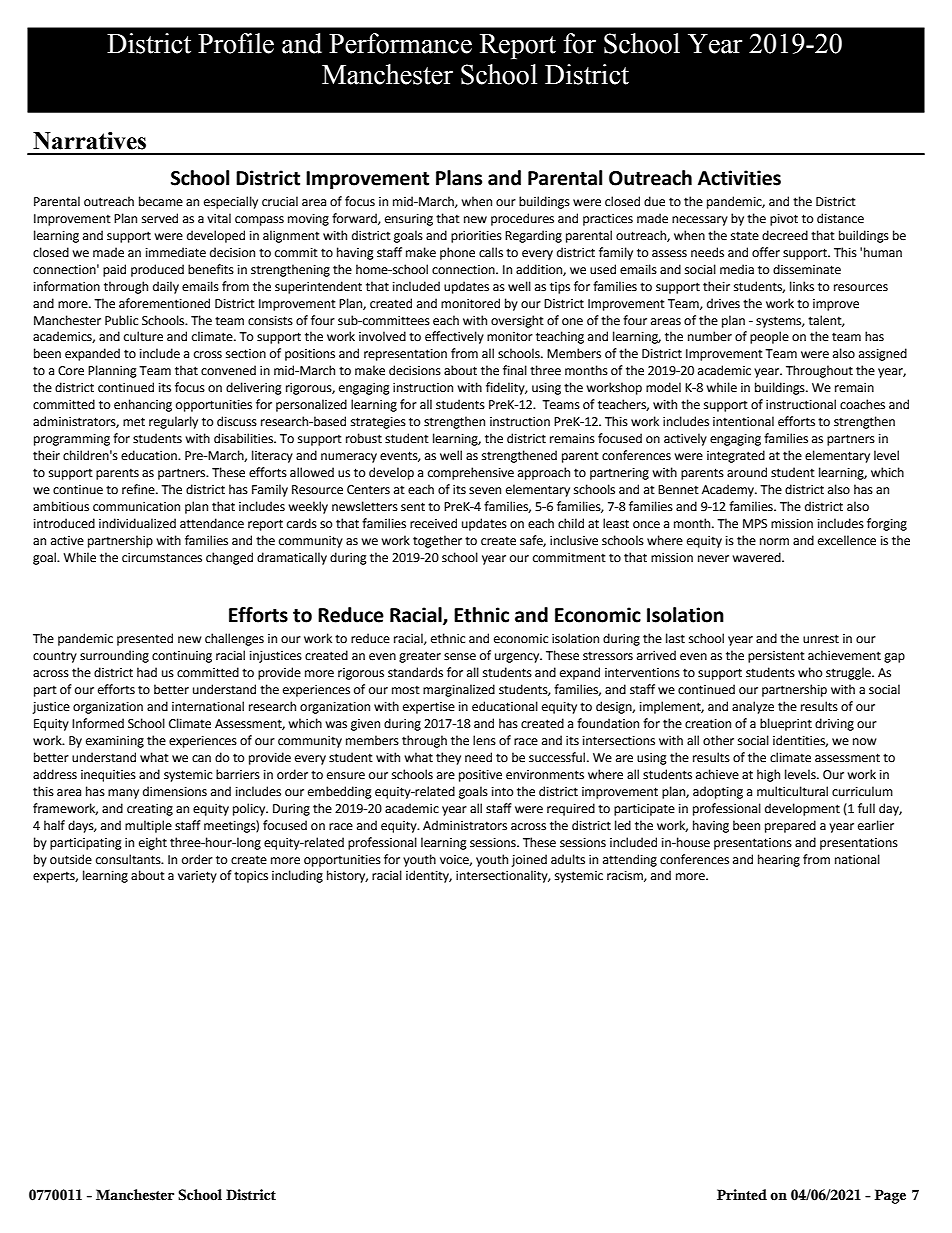 The width and height of the document is (952, 1233). I want to click on Performance, so click(400, 43).
